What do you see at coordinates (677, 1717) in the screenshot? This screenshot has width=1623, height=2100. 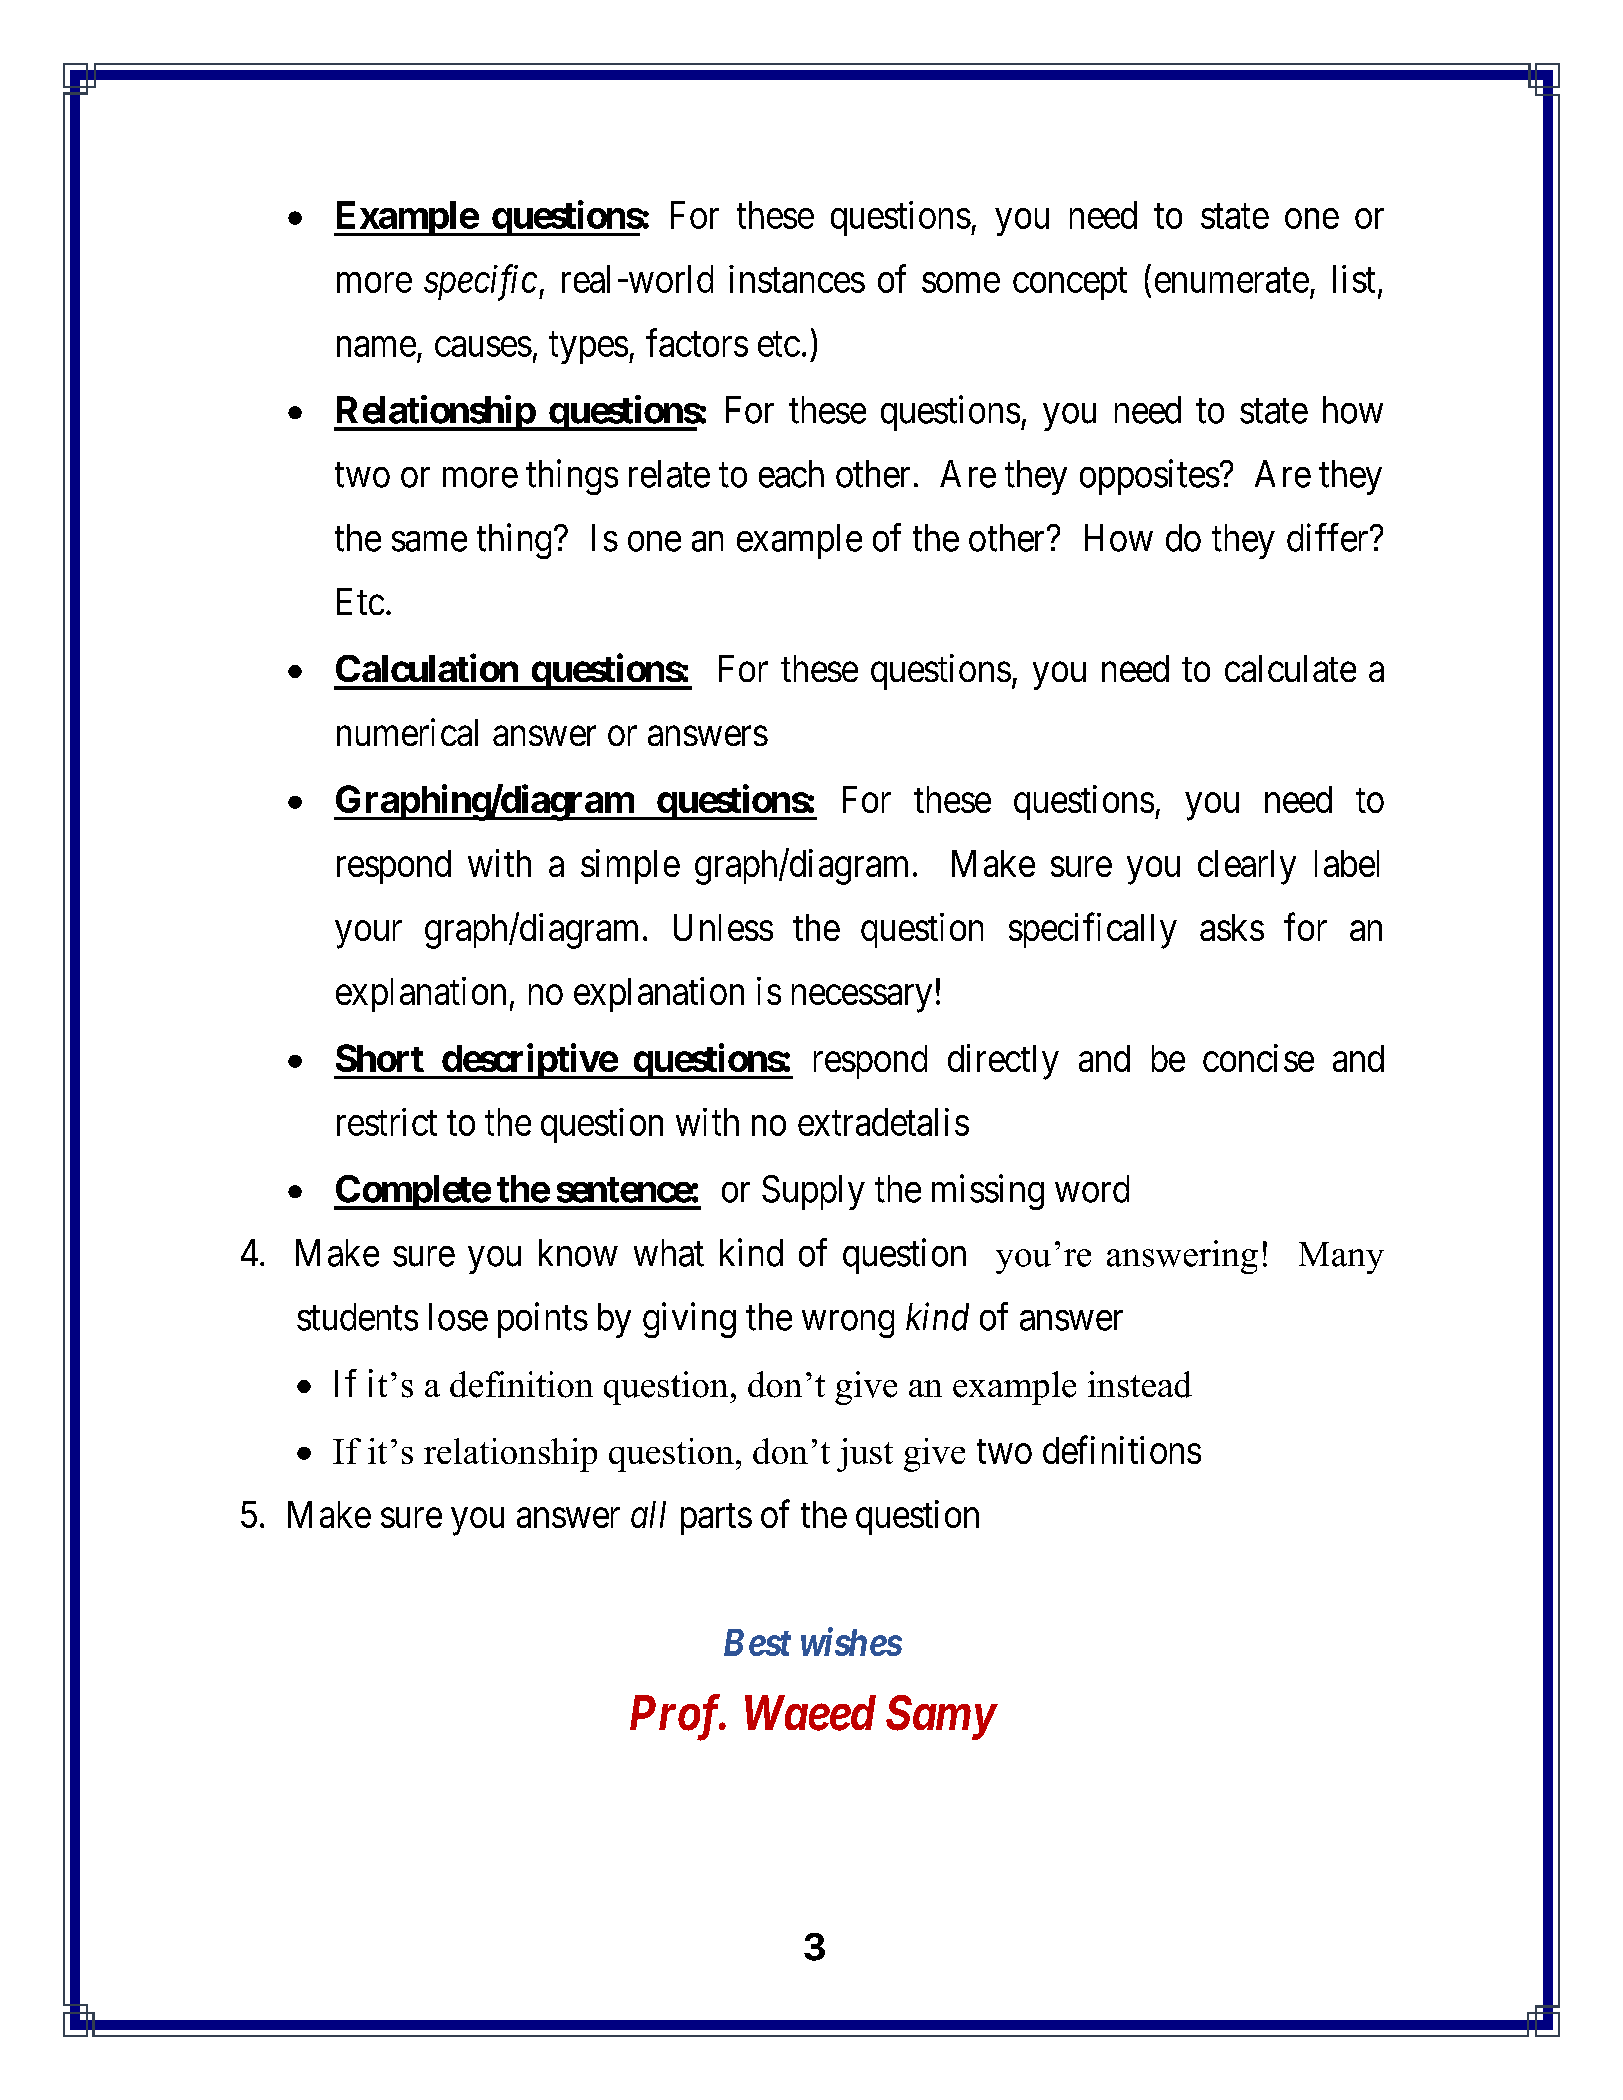 I see `Prof` at bounding box center [677, 1717].
